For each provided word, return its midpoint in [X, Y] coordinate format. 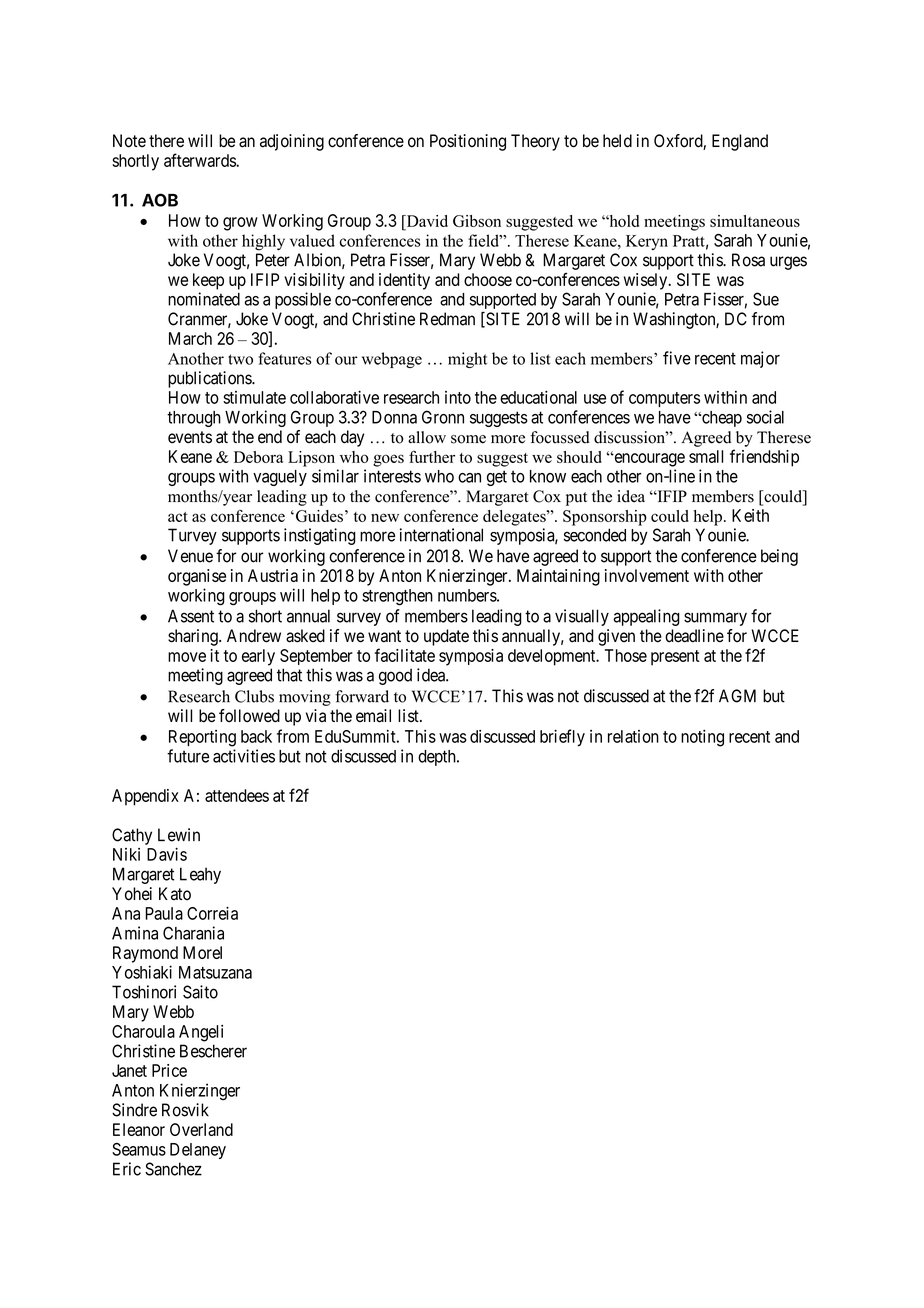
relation [633, 736]
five [677, 358]
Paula [164, 913]
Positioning [468, 142]
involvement [647, 575]
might [467, 360]
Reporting [202, 738]
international [441, 535]
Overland [201, 1129]
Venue [190, 556]
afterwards [200, 160]
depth [438, 758]
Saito [200, 992]
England [740, 142]
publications [210, 379]
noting [702, 738]
